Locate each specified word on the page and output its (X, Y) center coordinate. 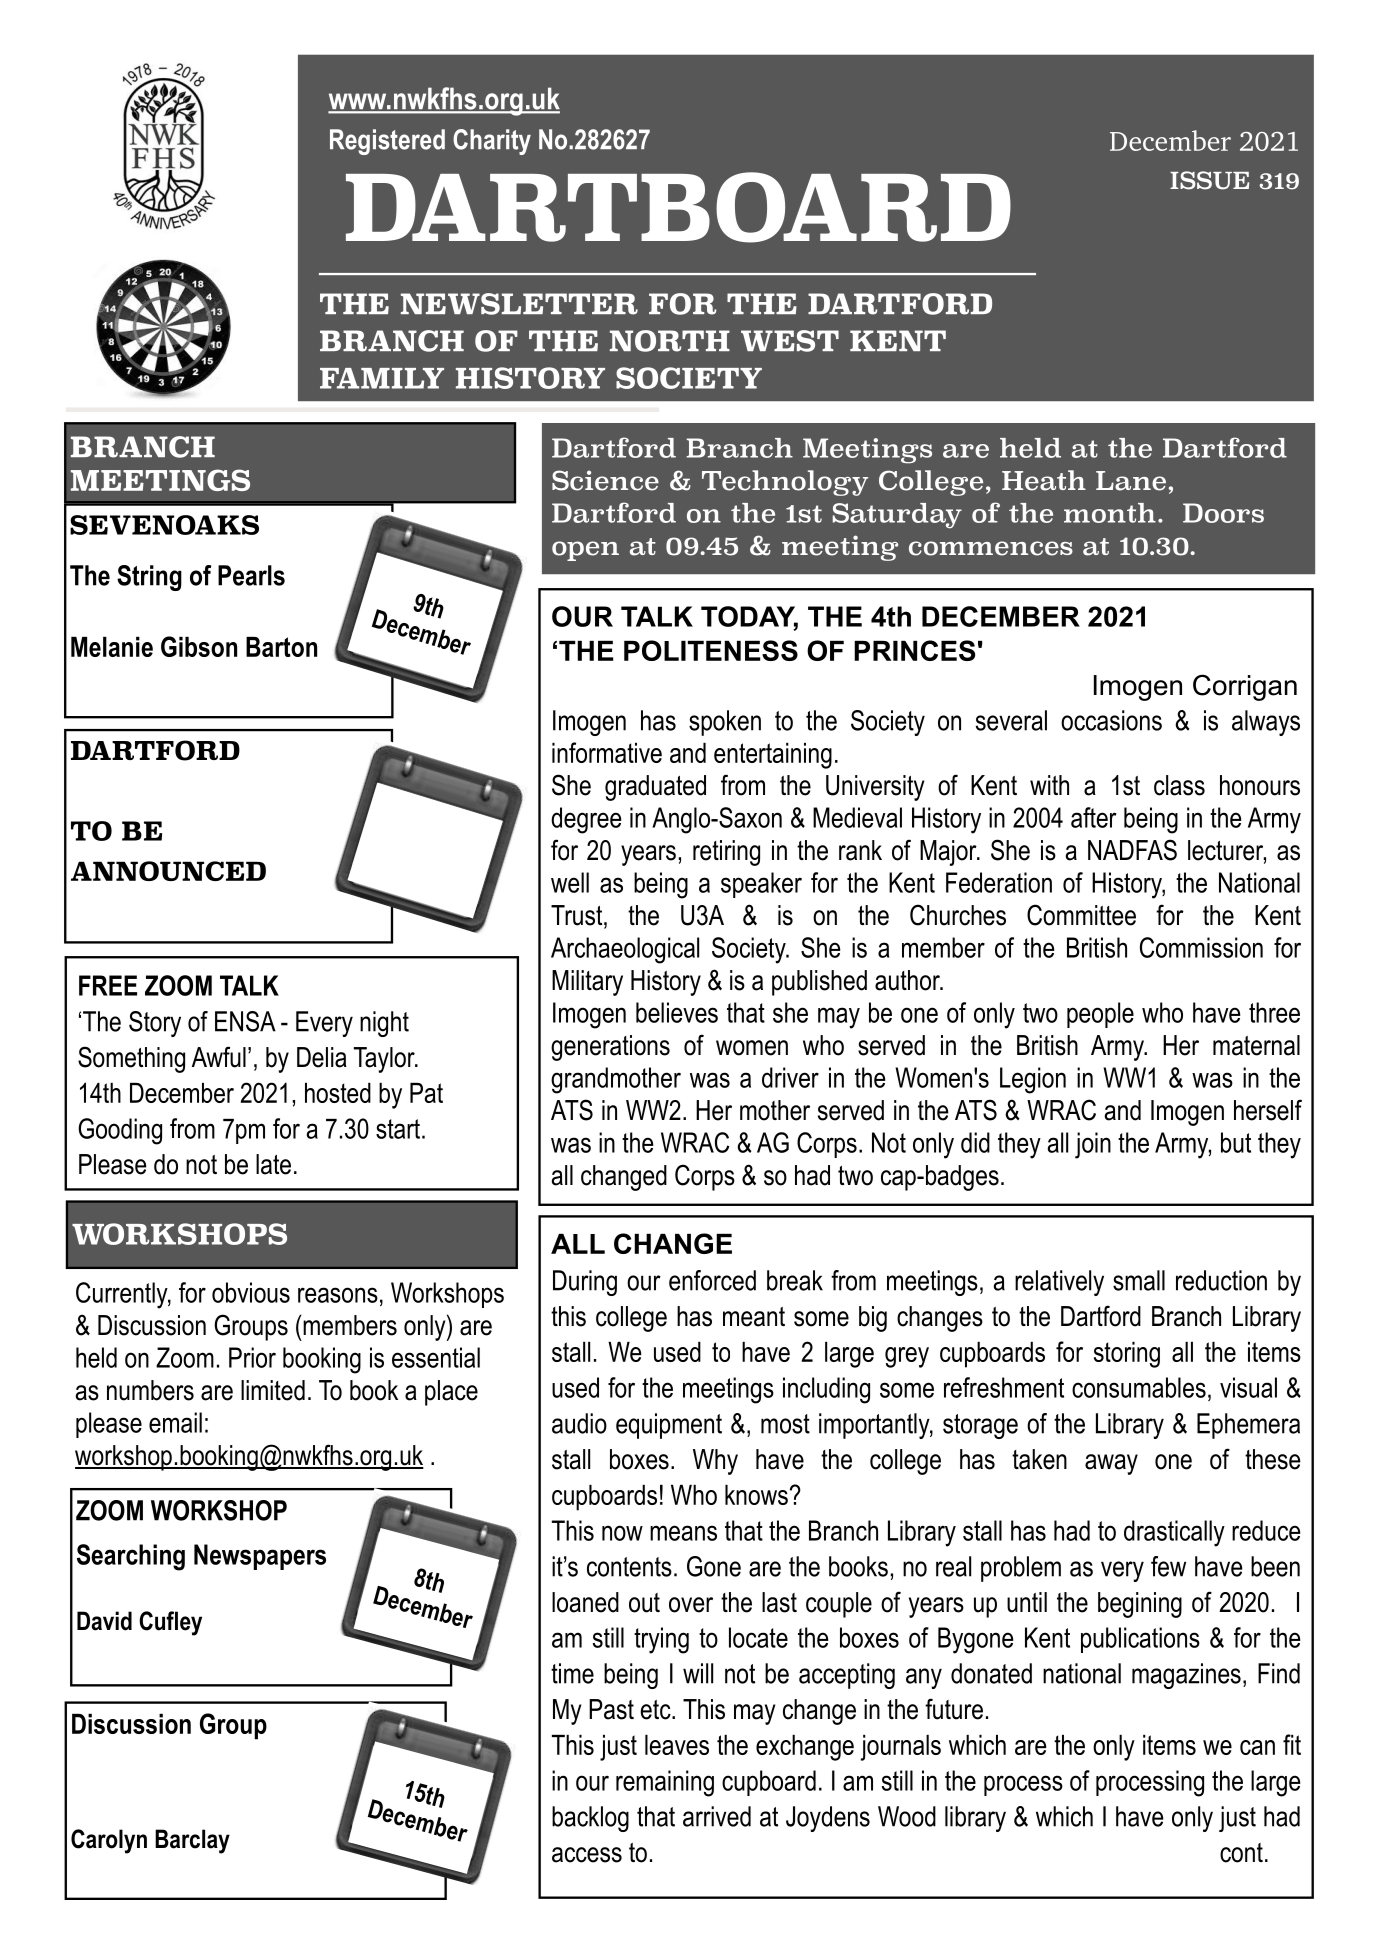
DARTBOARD (678, 207)
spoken (725, 723)
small (1139, 1280)
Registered (387, 142)
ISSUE (1209, 180)
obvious (251, 1292)
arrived (717, 1816)
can (1257, 1747)
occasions (1111, 720)
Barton (281, 647)
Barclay (192, 1841)
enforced (712, 1280)
